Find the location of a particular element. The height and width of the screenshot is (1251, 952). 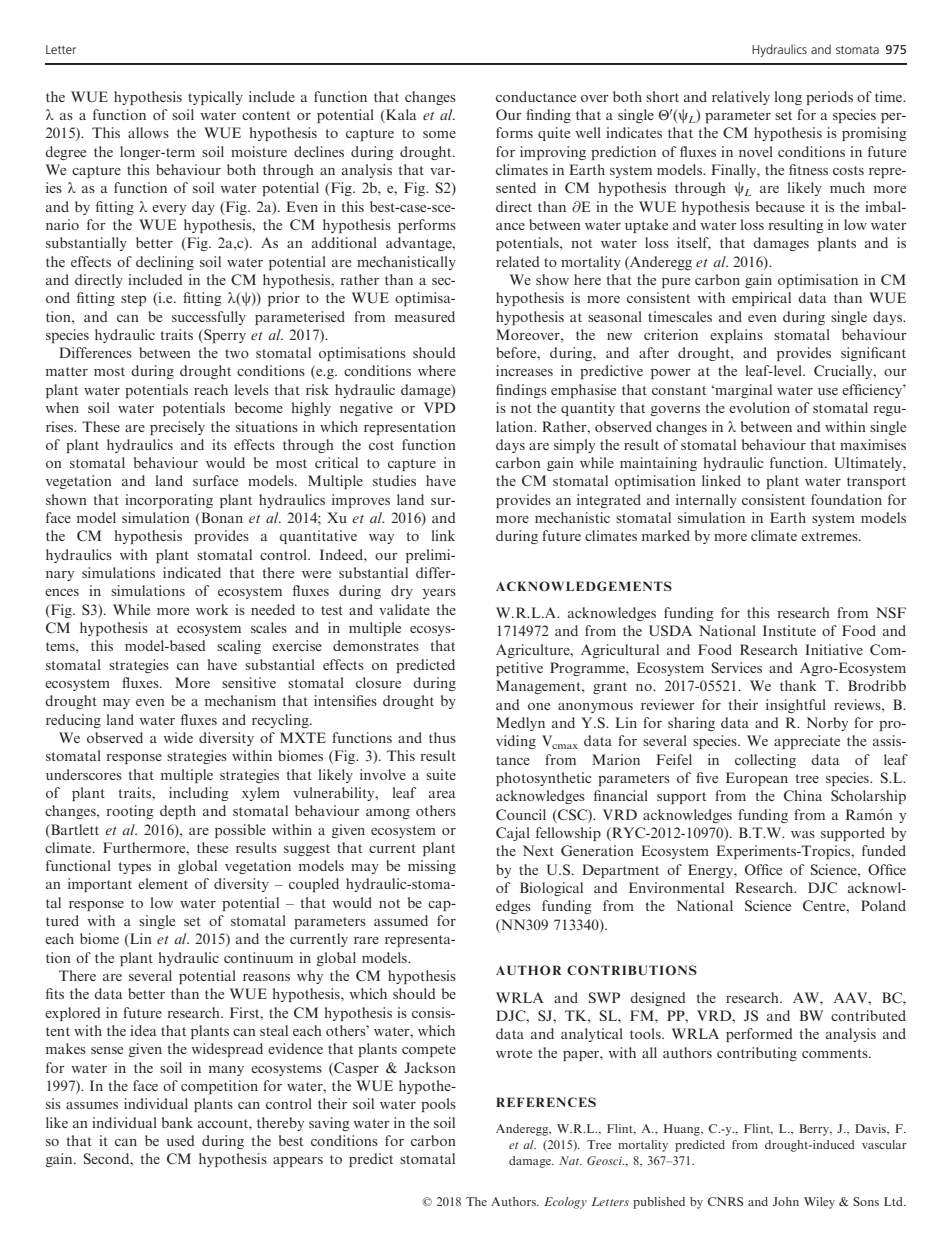

some is located at coordinates (439, 134).
